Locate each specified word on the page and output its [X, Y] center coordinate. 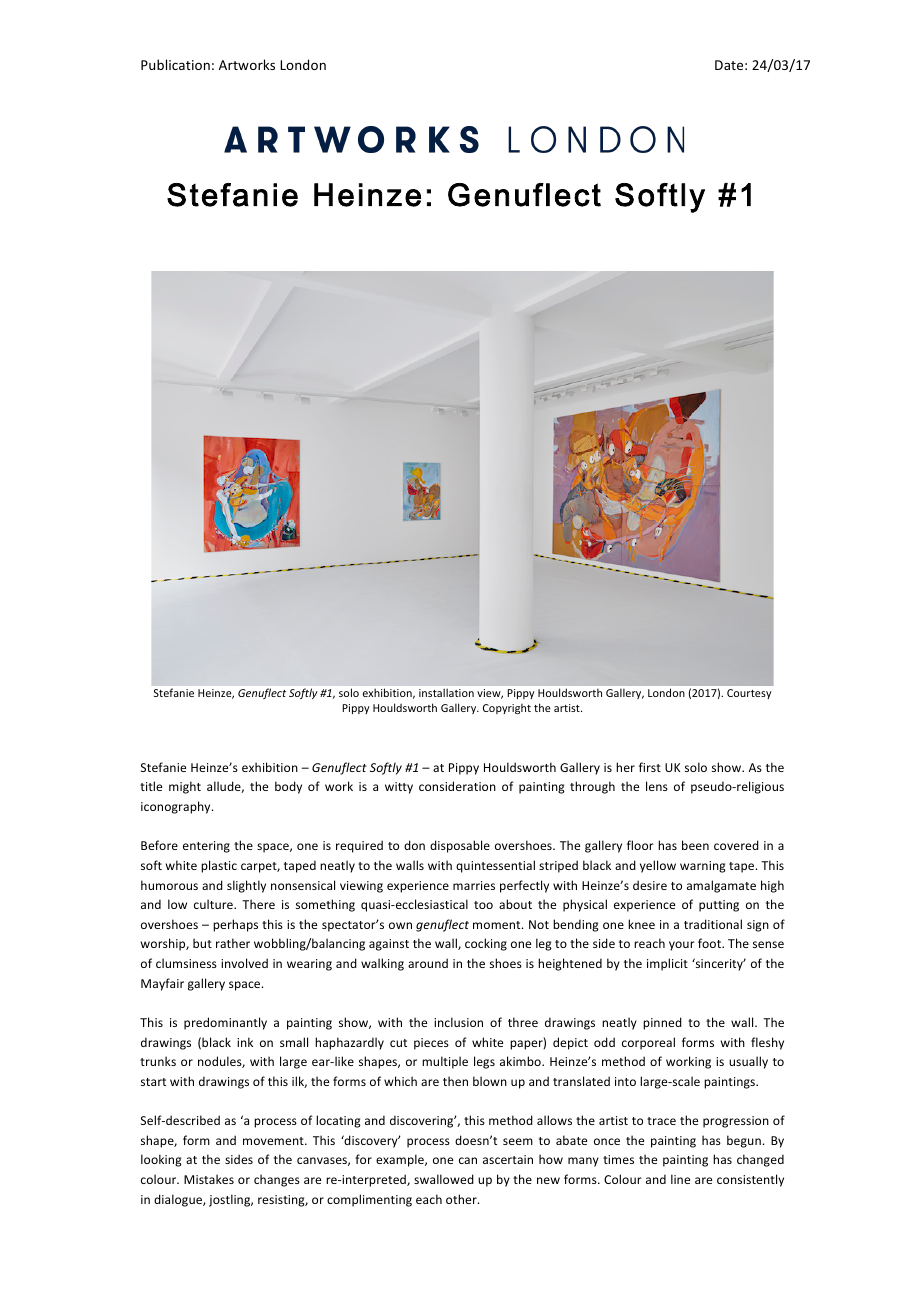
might [185, 787]
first [650, 767]
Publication [175, 64]
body [288, 787]
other [462, 1199]
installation [446, 693]
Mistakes [209, 1179]
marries [474, 885]
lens [657, 786]
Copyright [507, 708]
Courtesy [749, 694]
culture [214, 904]
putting [719, 906]
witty [399, 788]
